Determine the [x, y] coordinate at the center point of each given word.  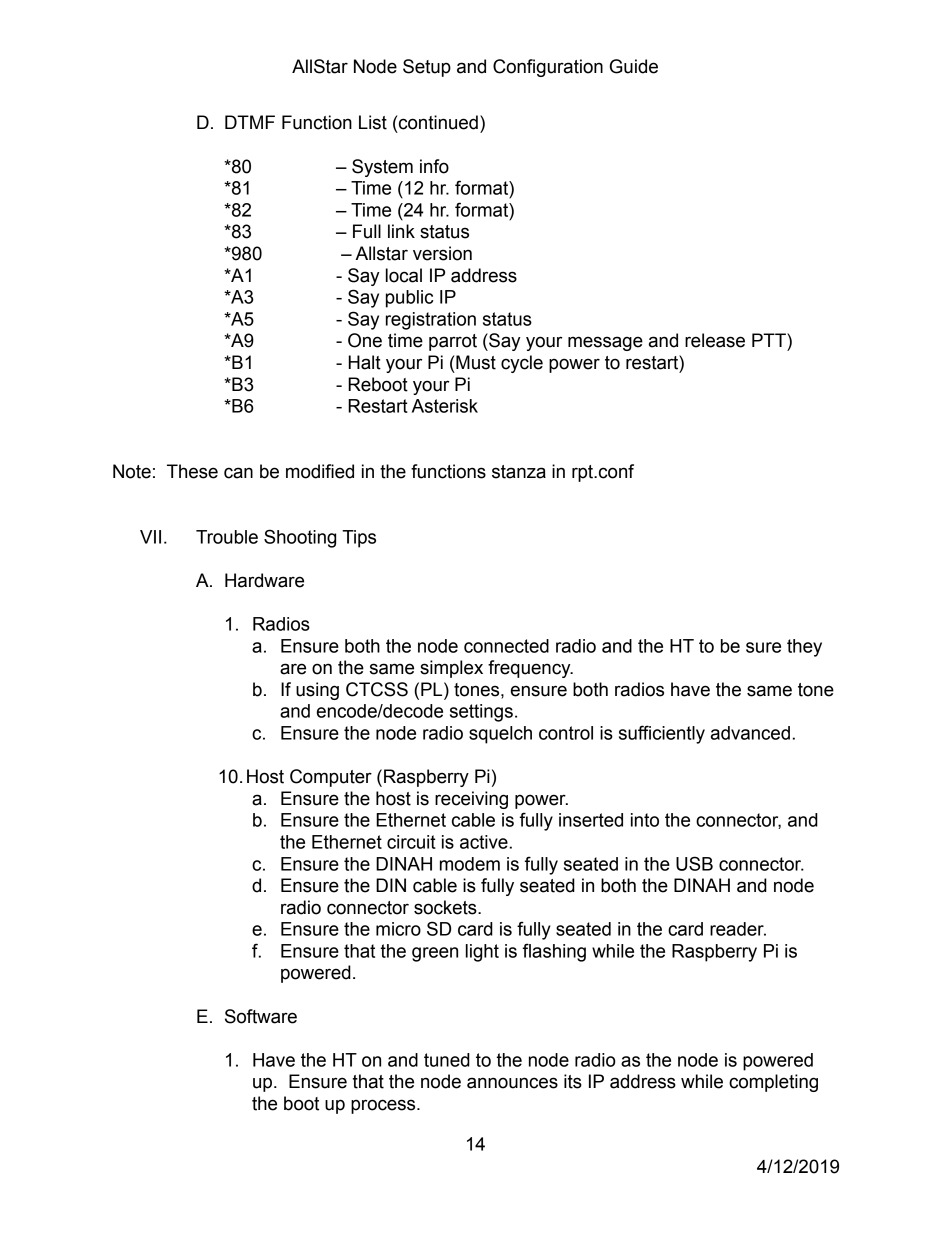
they [804, 648]
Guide [634, 66]
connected [506, 646]
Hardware [264, 580]
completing [773, 1083]
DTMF [250, 122]
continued [438, 122]
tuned [447, 1060]
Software [261, 1016]
